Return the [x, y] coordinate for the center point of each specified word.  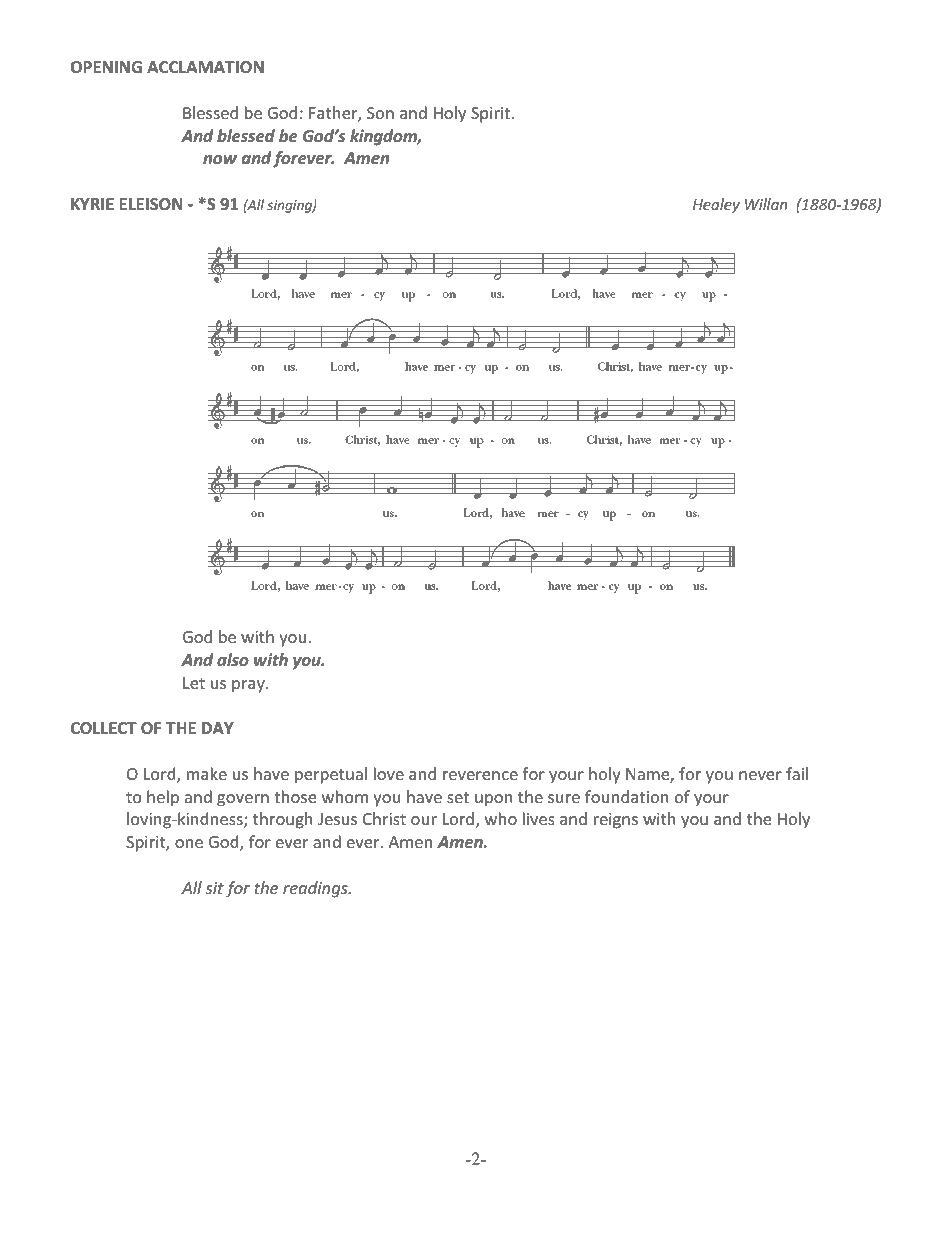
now [220, 159]
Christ [384, 818]
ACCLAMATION [205, 67]
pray [249, 686]
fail [797, 773]
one [189, 843]
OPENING [106, 67]
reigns [616, 821]
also [233, 659]
